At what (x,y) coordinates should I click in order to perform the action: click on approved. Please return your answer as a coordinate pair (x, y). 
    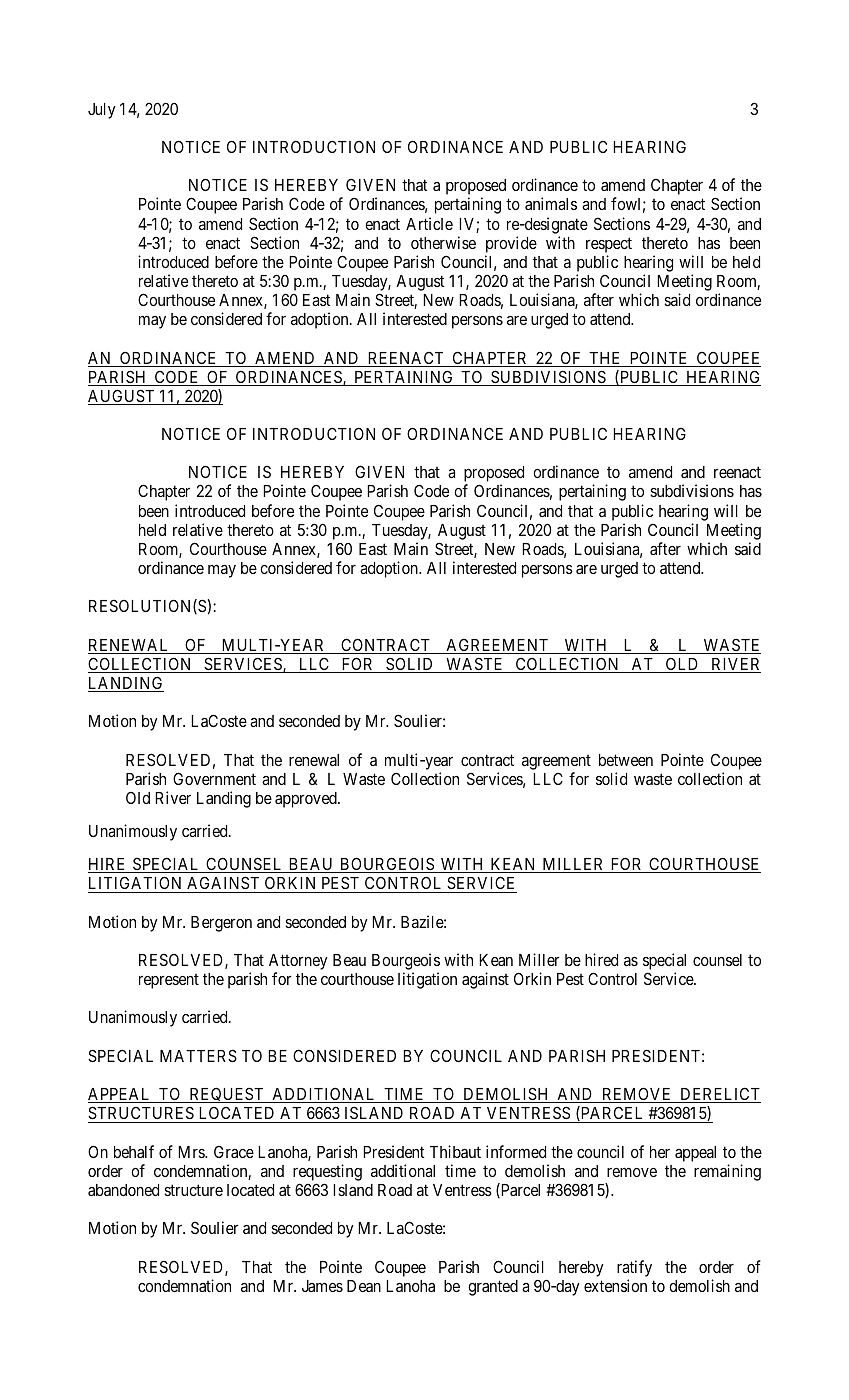
    Looking at the image, I should click on (307, 800).
